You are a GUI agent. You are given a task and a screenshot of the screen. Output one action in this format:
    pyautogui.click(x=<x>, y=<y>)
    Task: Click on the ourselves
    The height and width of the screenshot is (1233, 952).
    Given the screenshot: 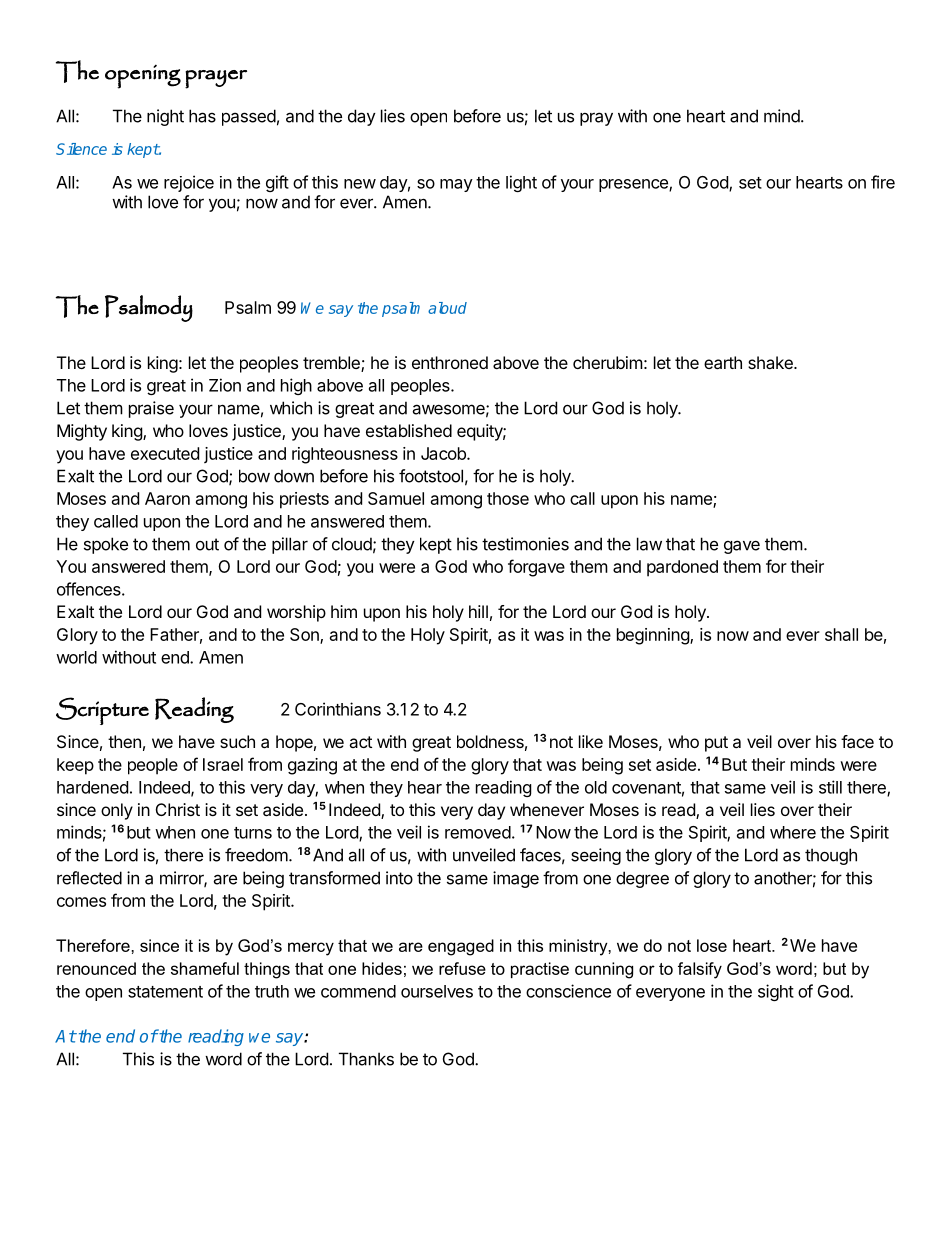 What is the action you would take?
    pyautogui.click(x=437, y=991)
